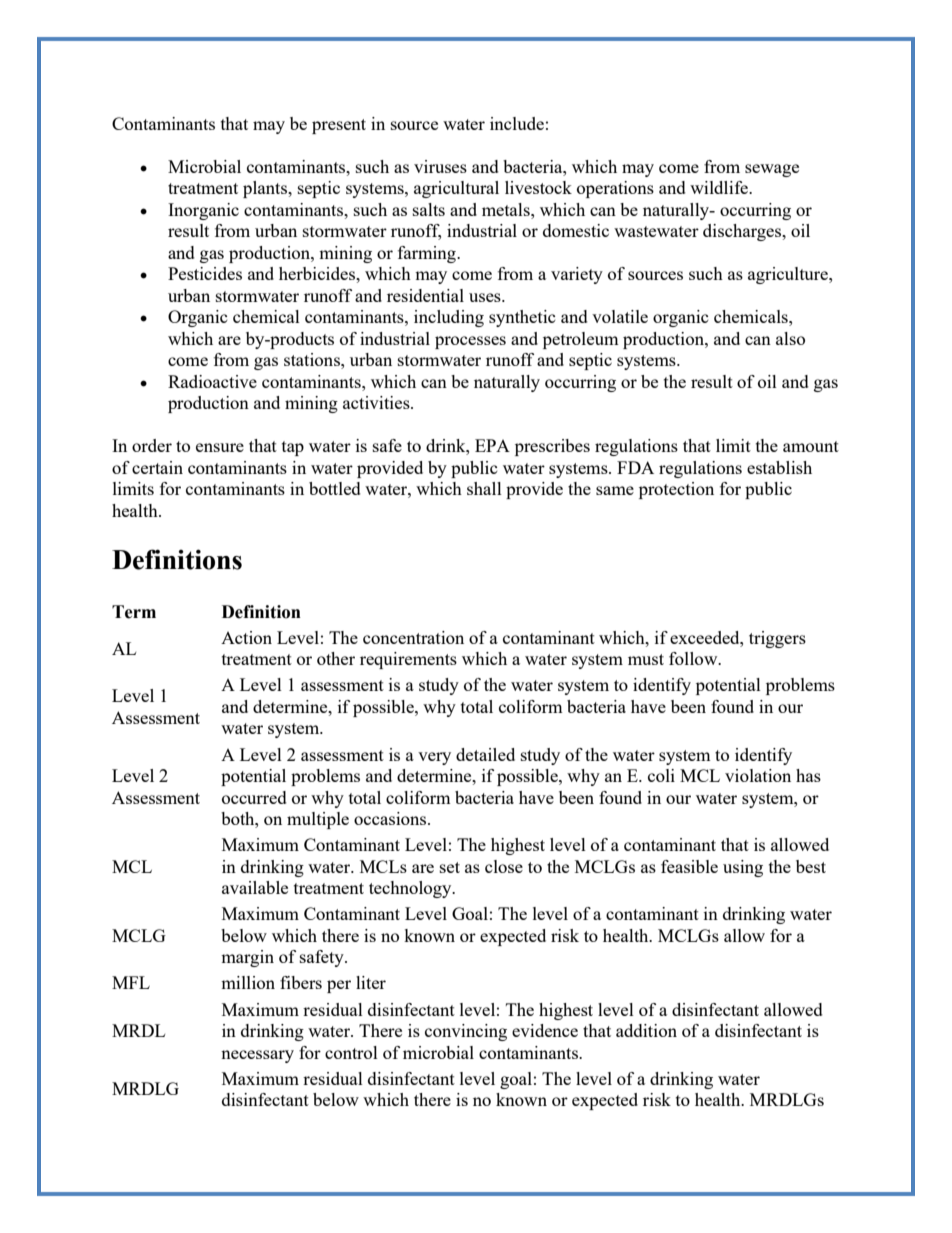  What do you see at coordinates (470, 342) in the screenshot?
I see `processes` at bounding box center [470, 342].
